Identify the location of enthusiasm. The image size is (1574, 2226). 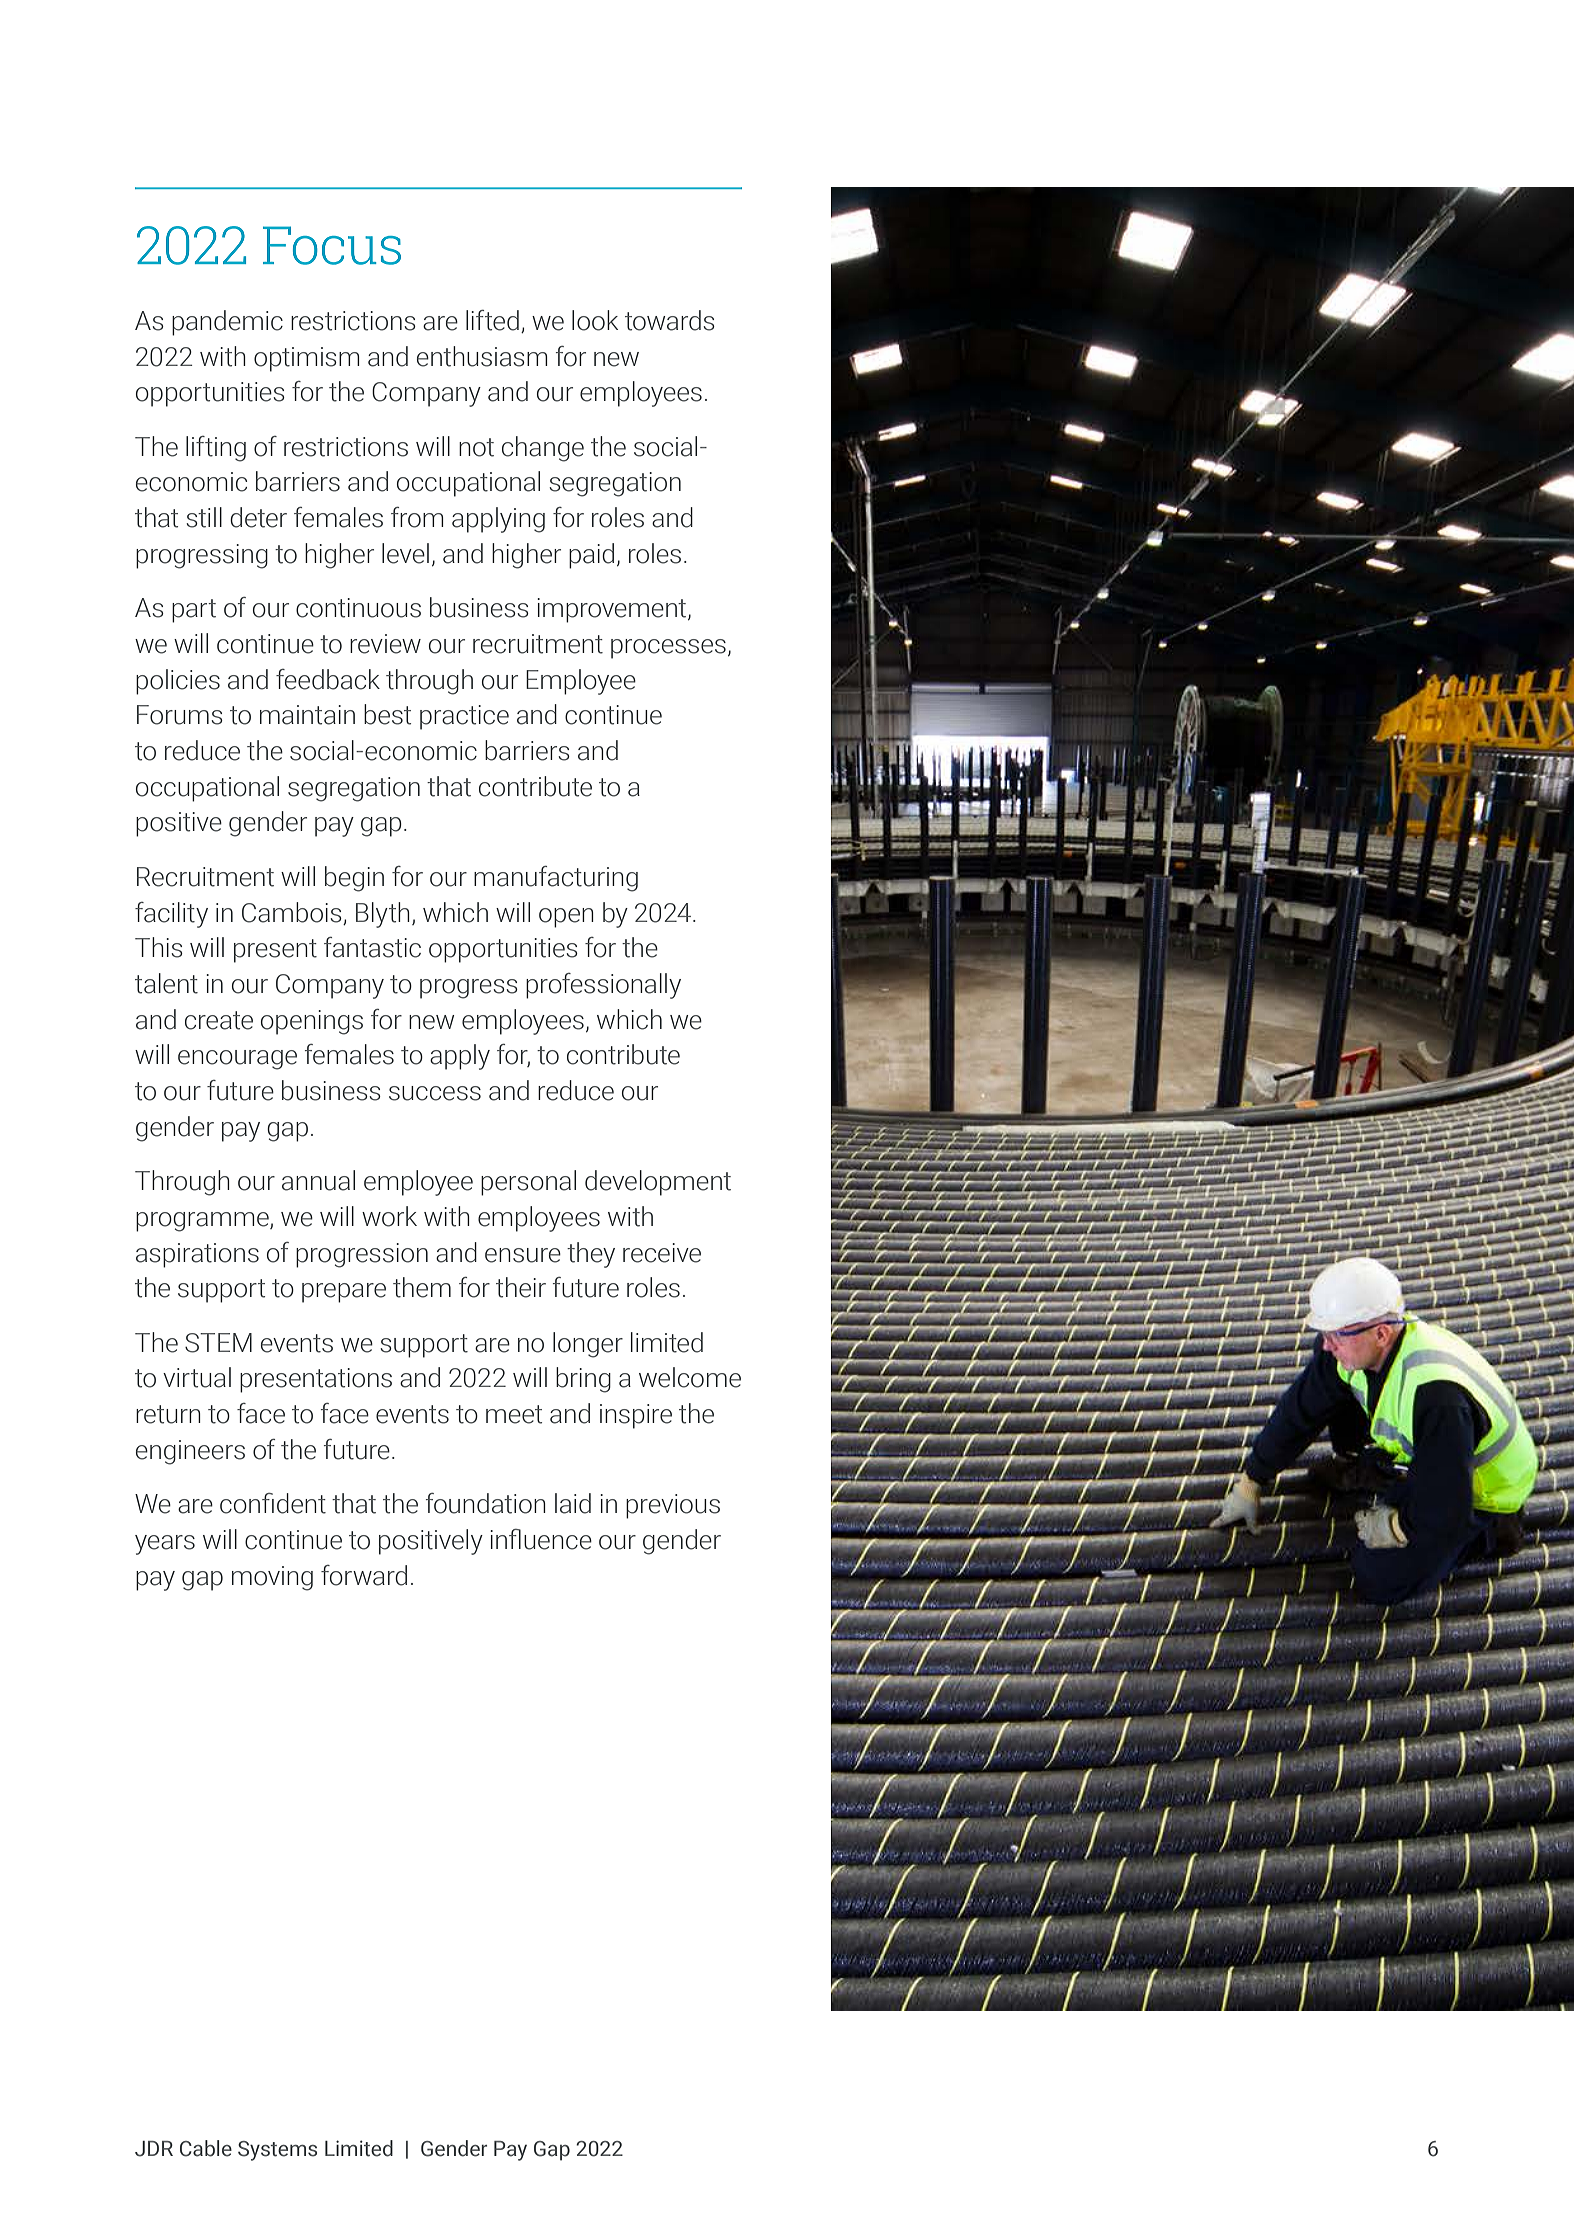
(482, 356).
